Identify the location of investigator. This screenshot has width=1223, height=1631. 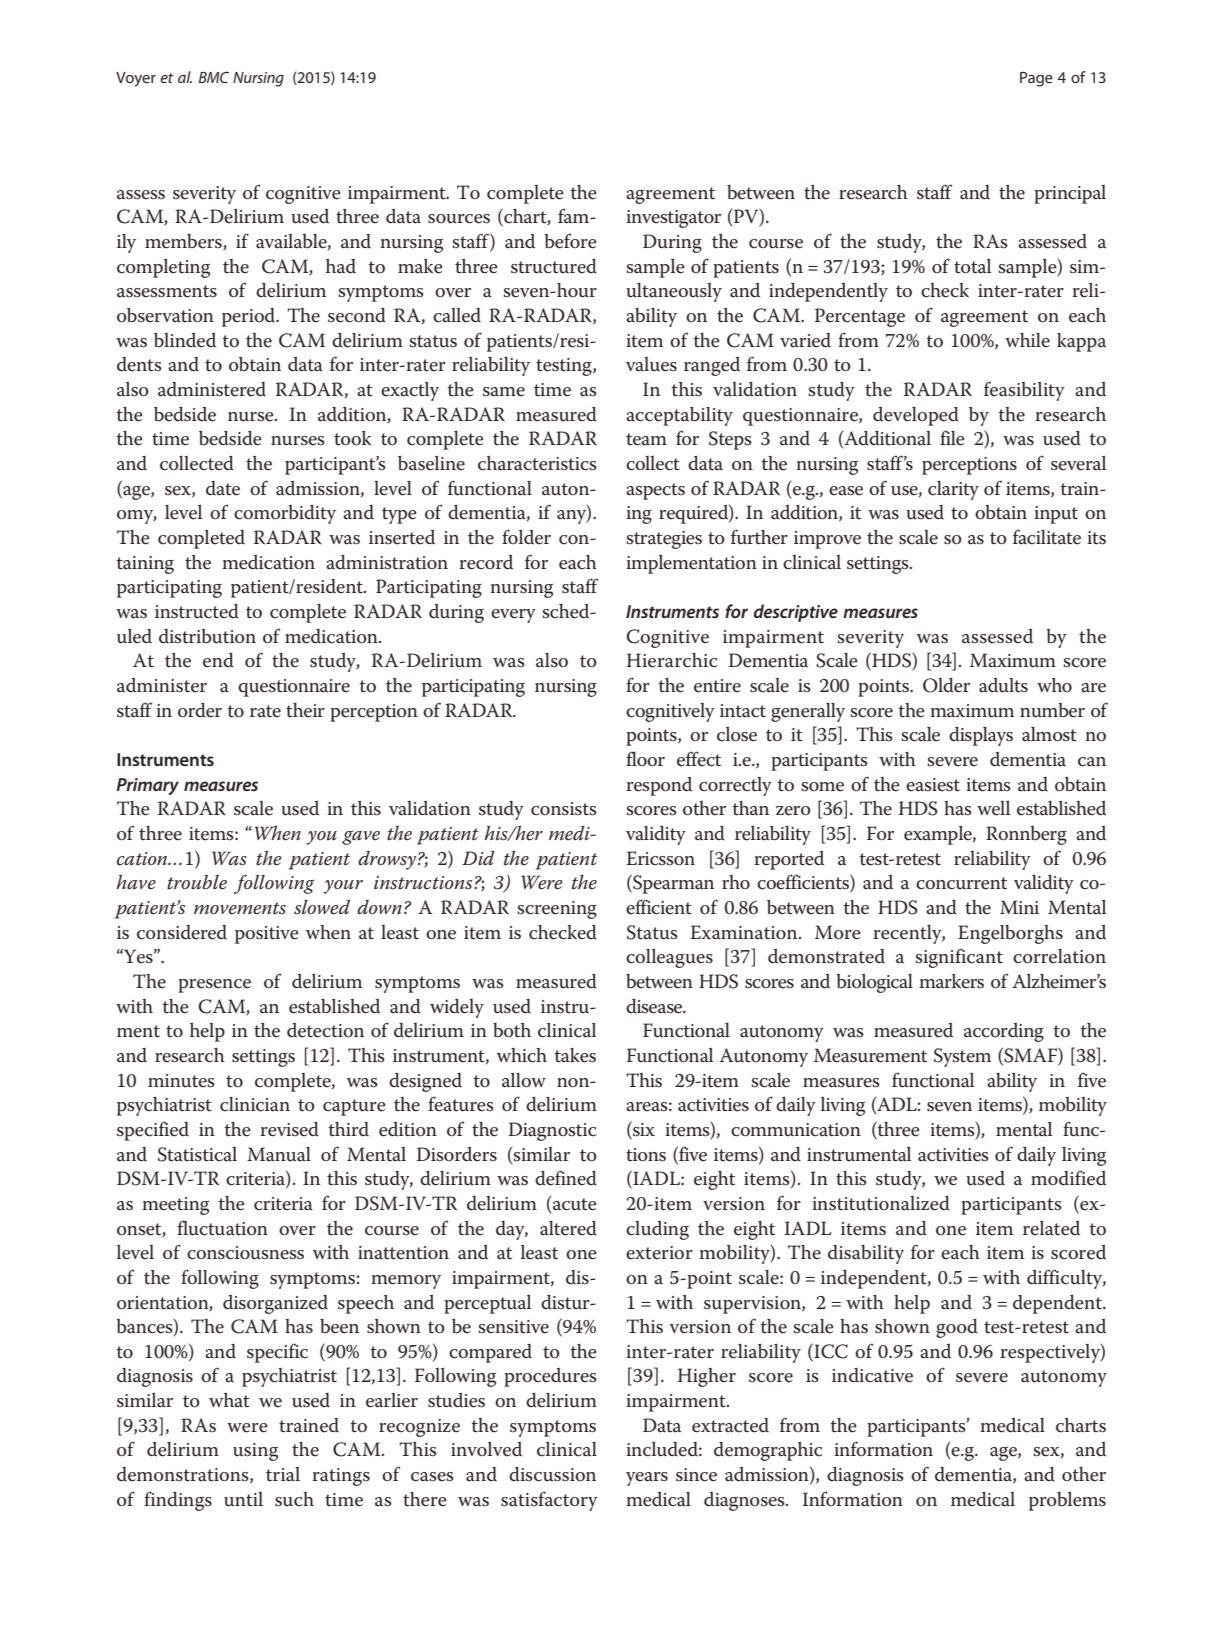
(673, 219).
